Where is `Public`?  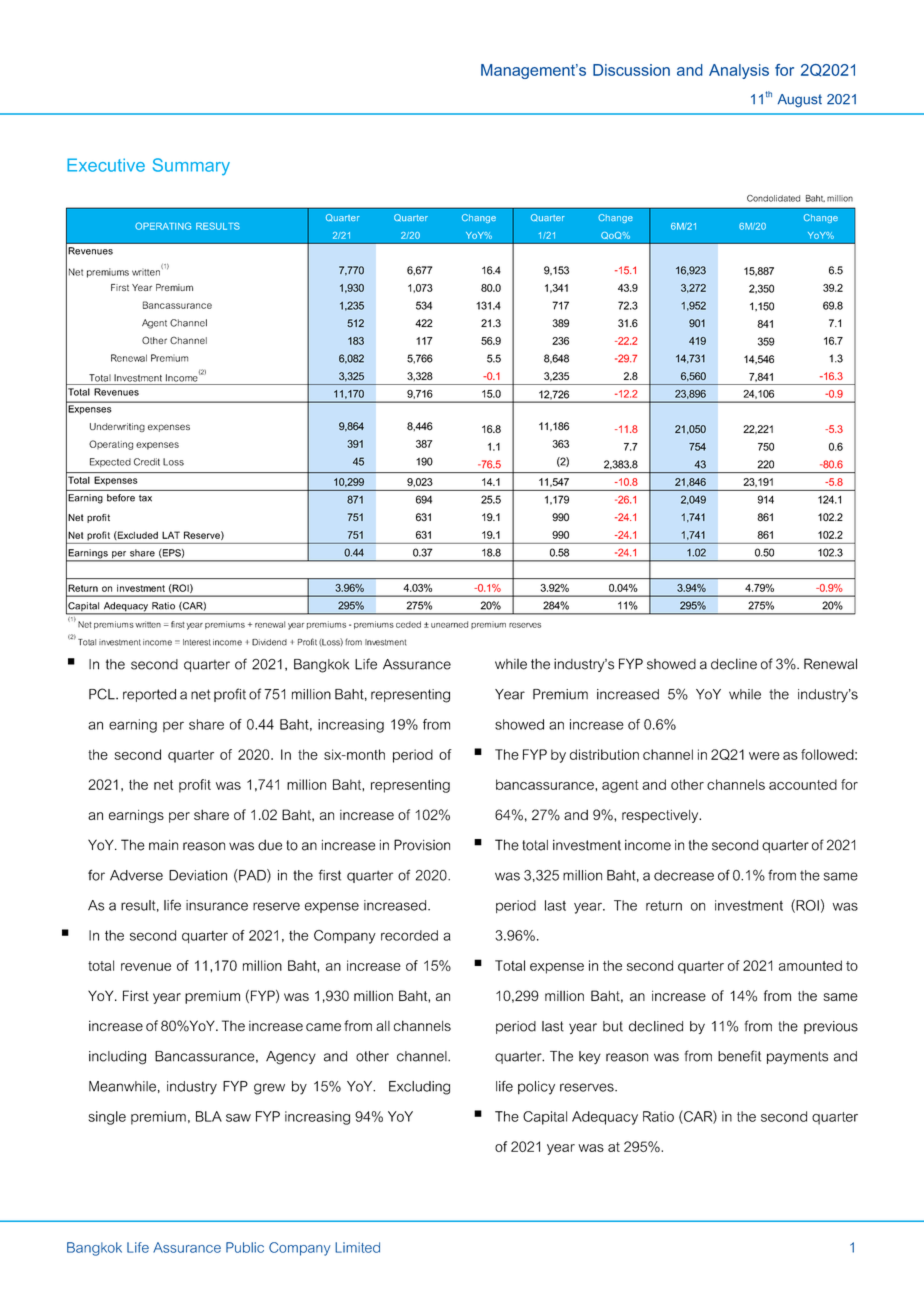
Public is located at coordinates (245, 1247).
